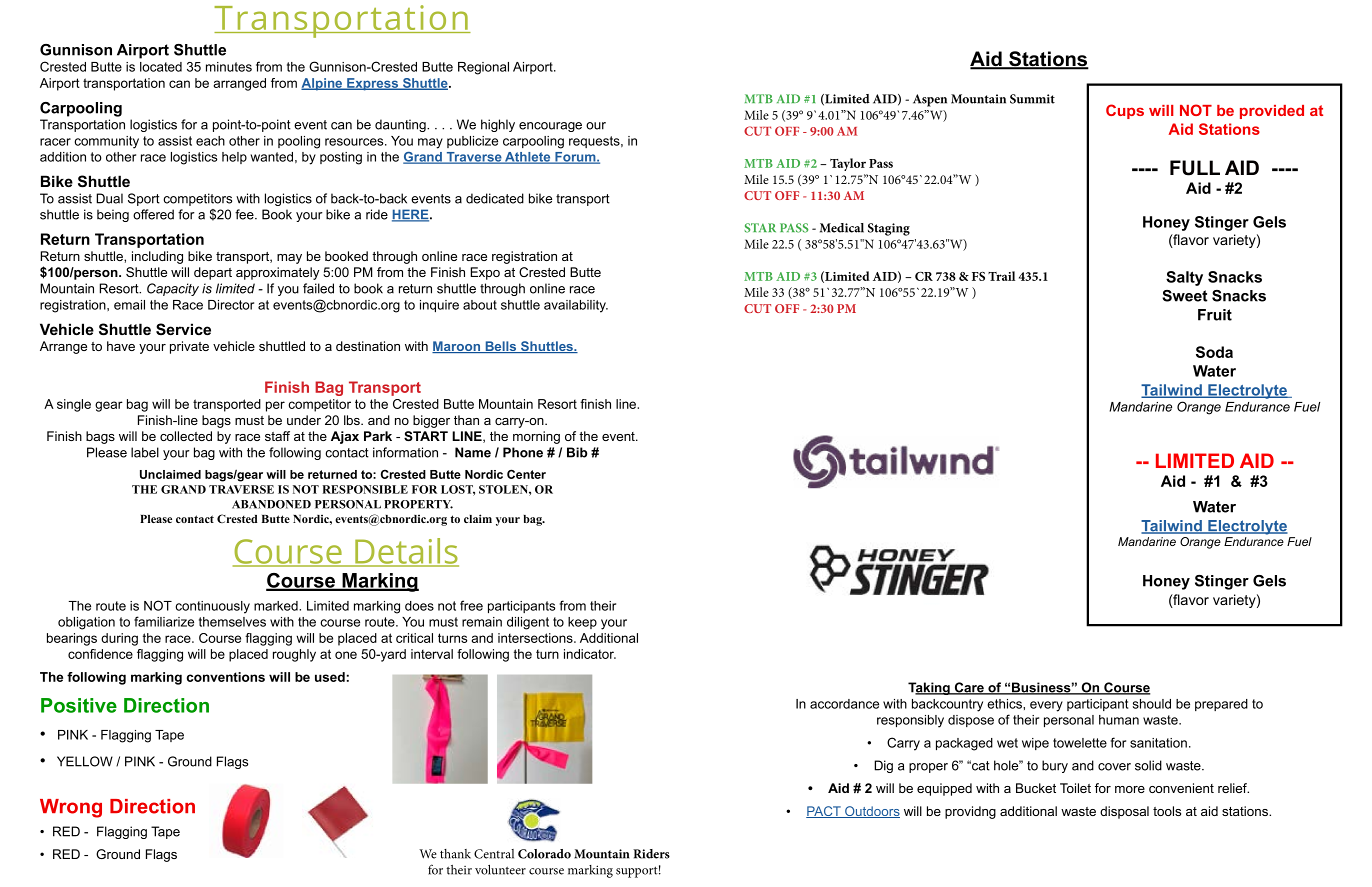 The width and height of the document is (1372, 887). I want to click on should, so click(1152, 704).
